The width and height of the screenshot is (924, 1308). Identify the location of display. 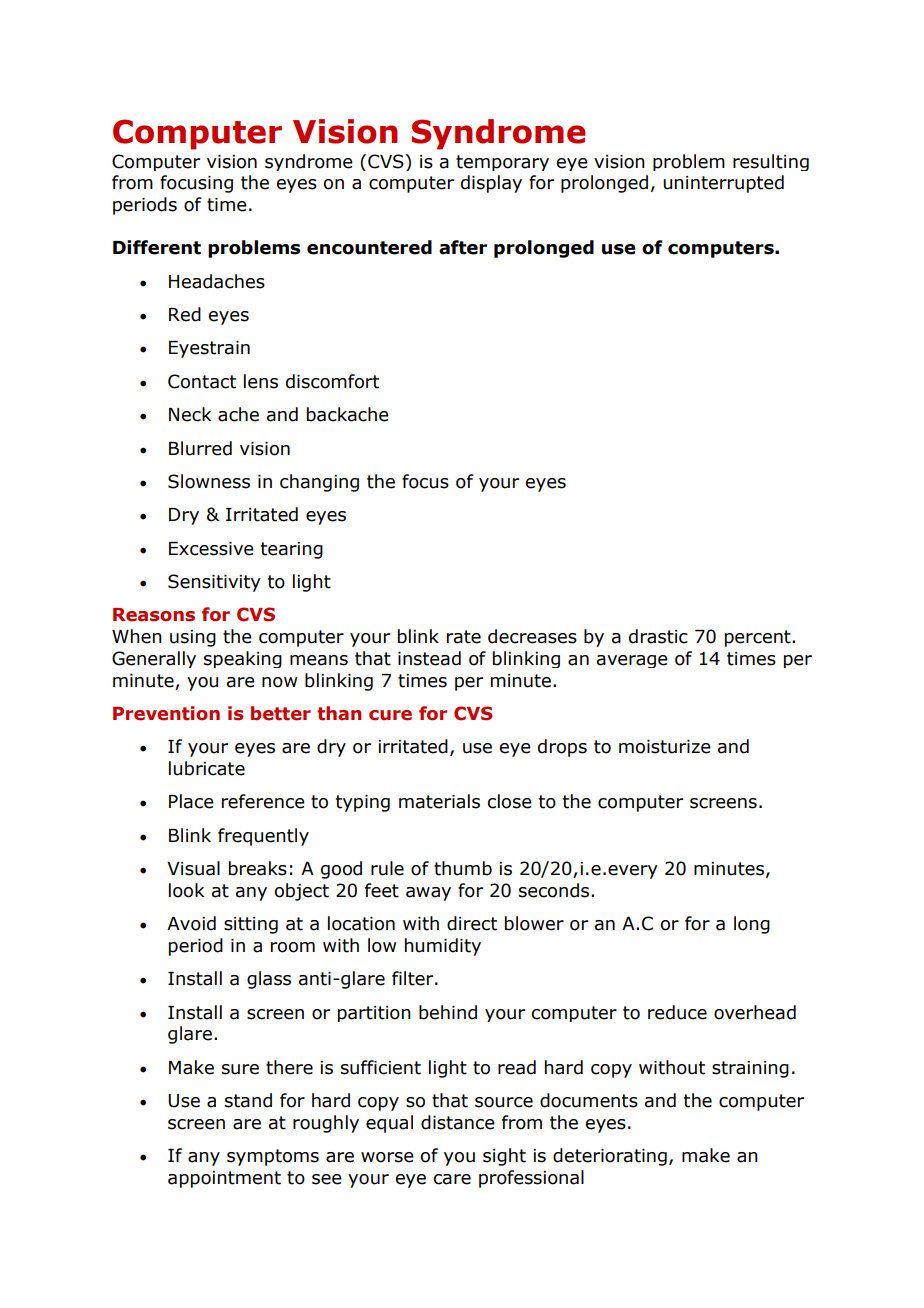
(491, 184).
